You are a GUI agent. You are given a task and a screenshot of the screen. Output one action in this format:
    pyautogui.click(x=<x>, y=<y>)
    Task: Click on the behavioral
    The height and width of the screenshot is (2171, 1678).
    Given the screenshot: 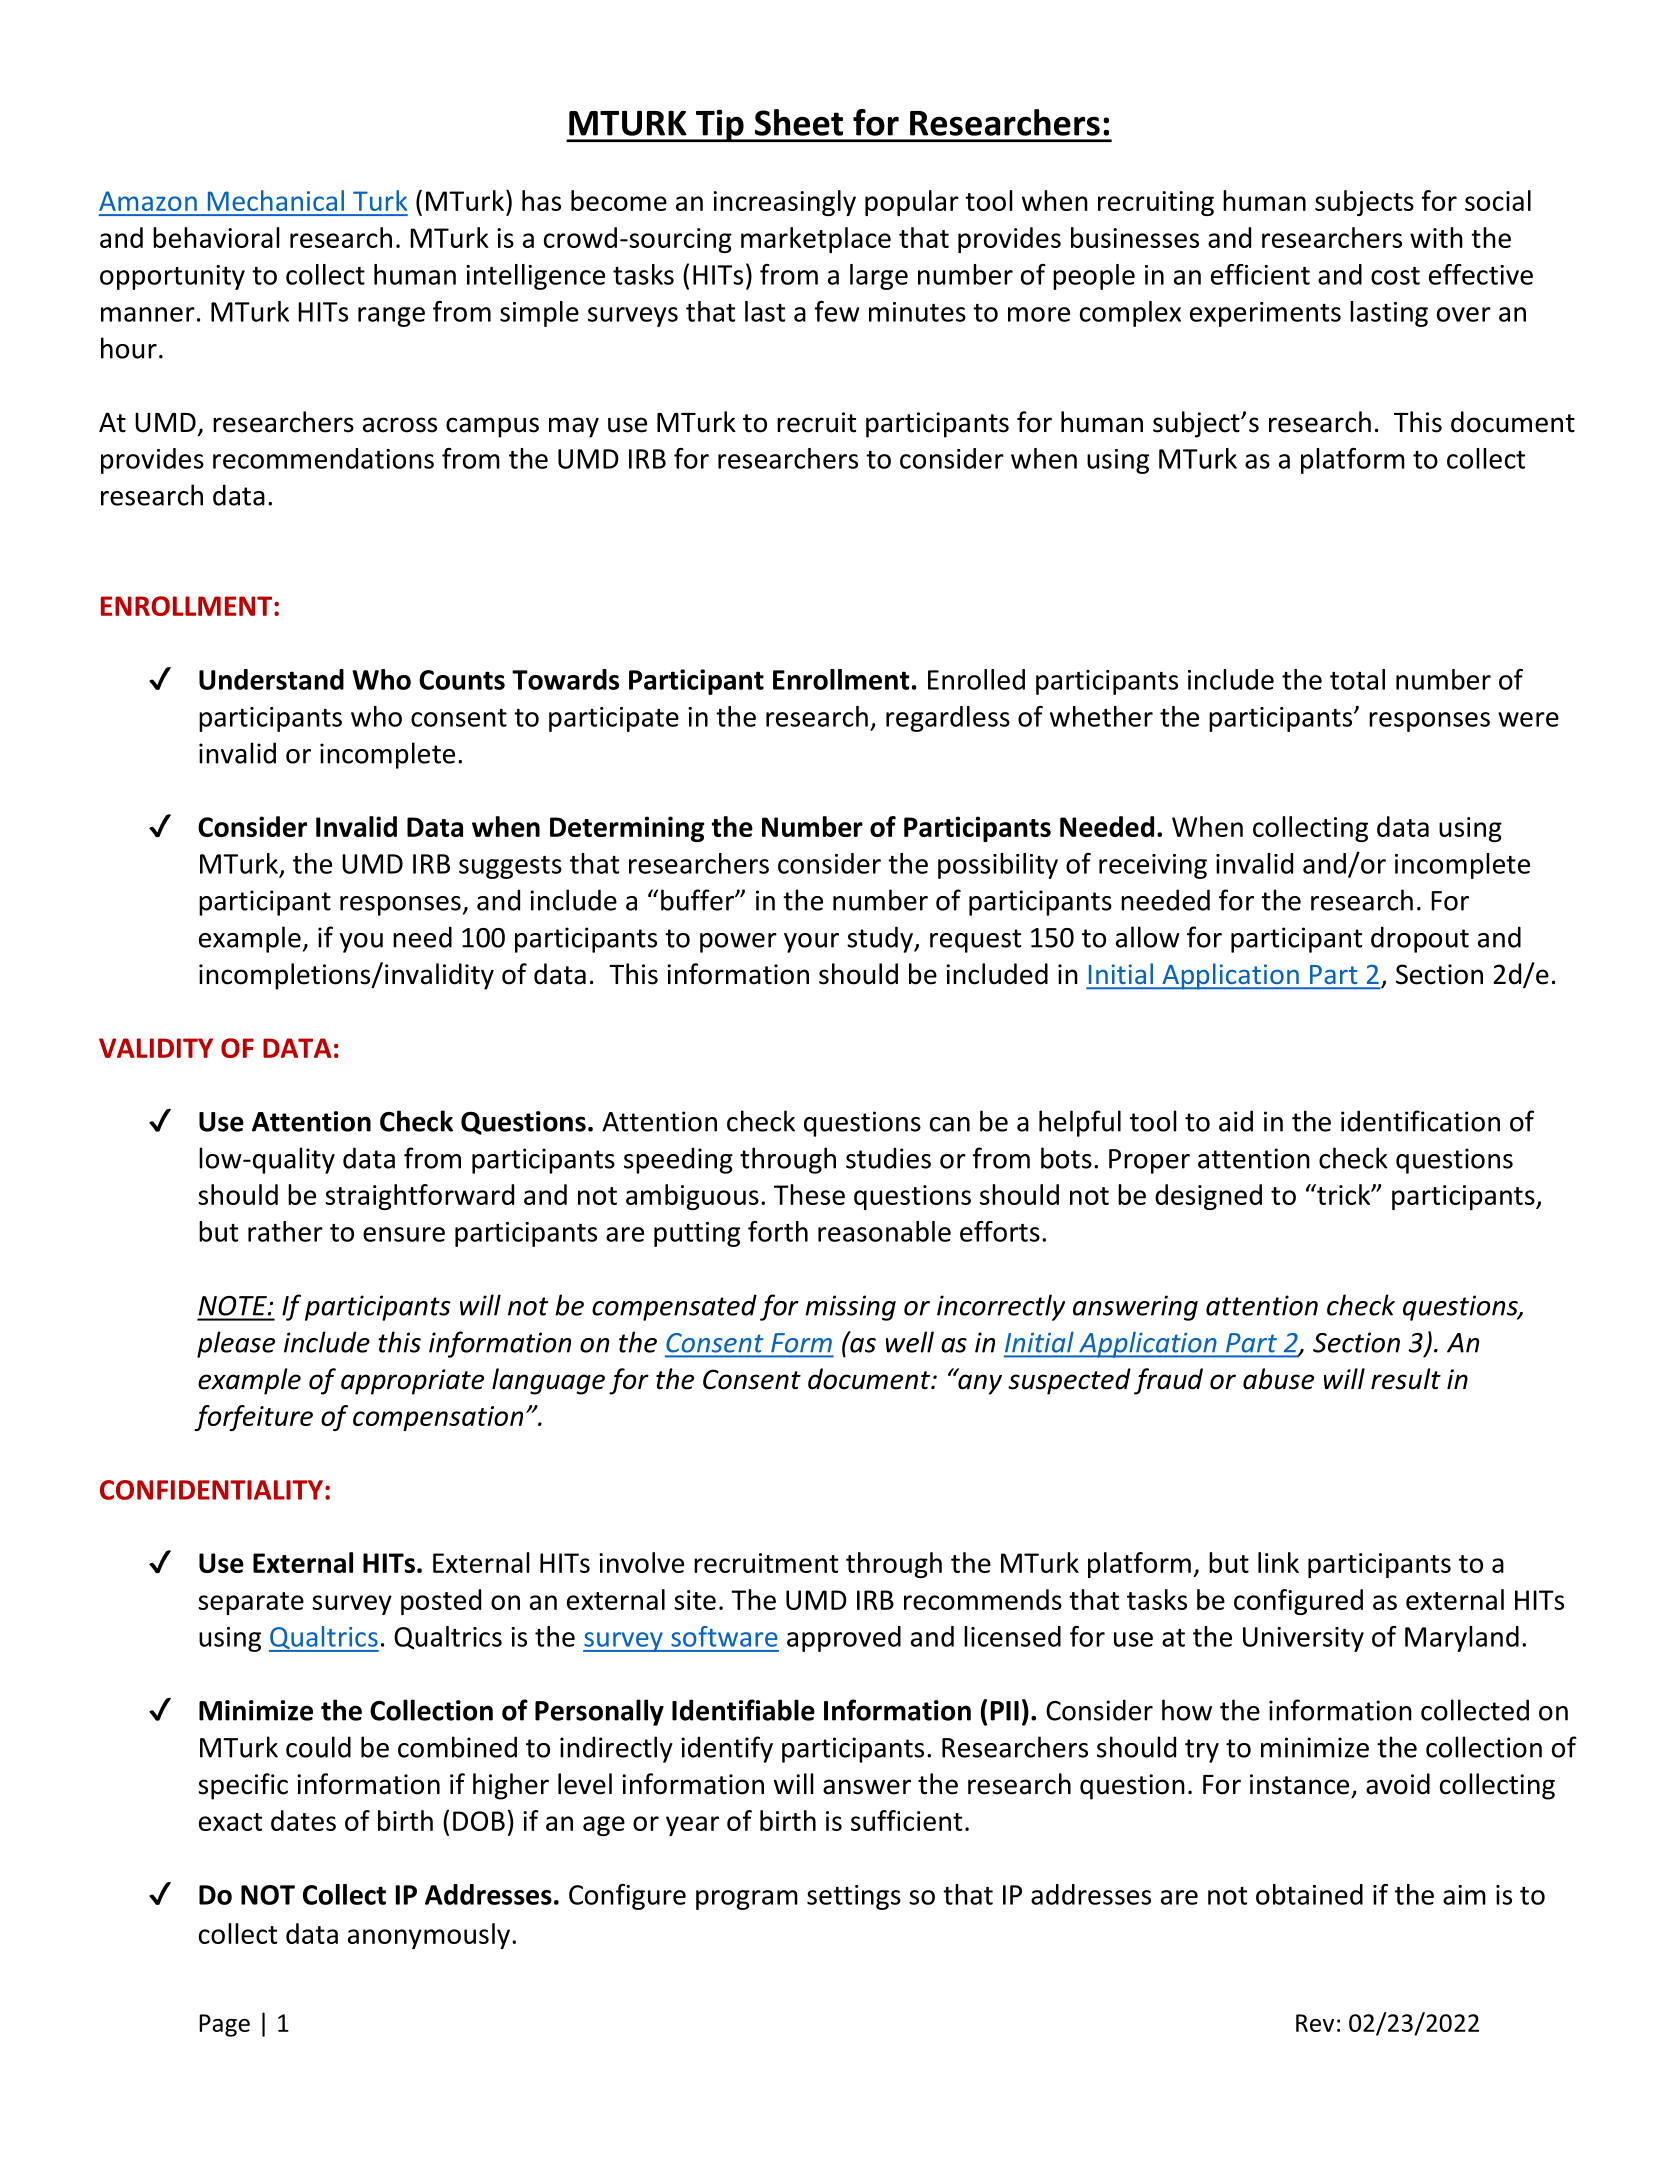 What is the action you would take?
    pyautogui.click(x=216, y=237)
